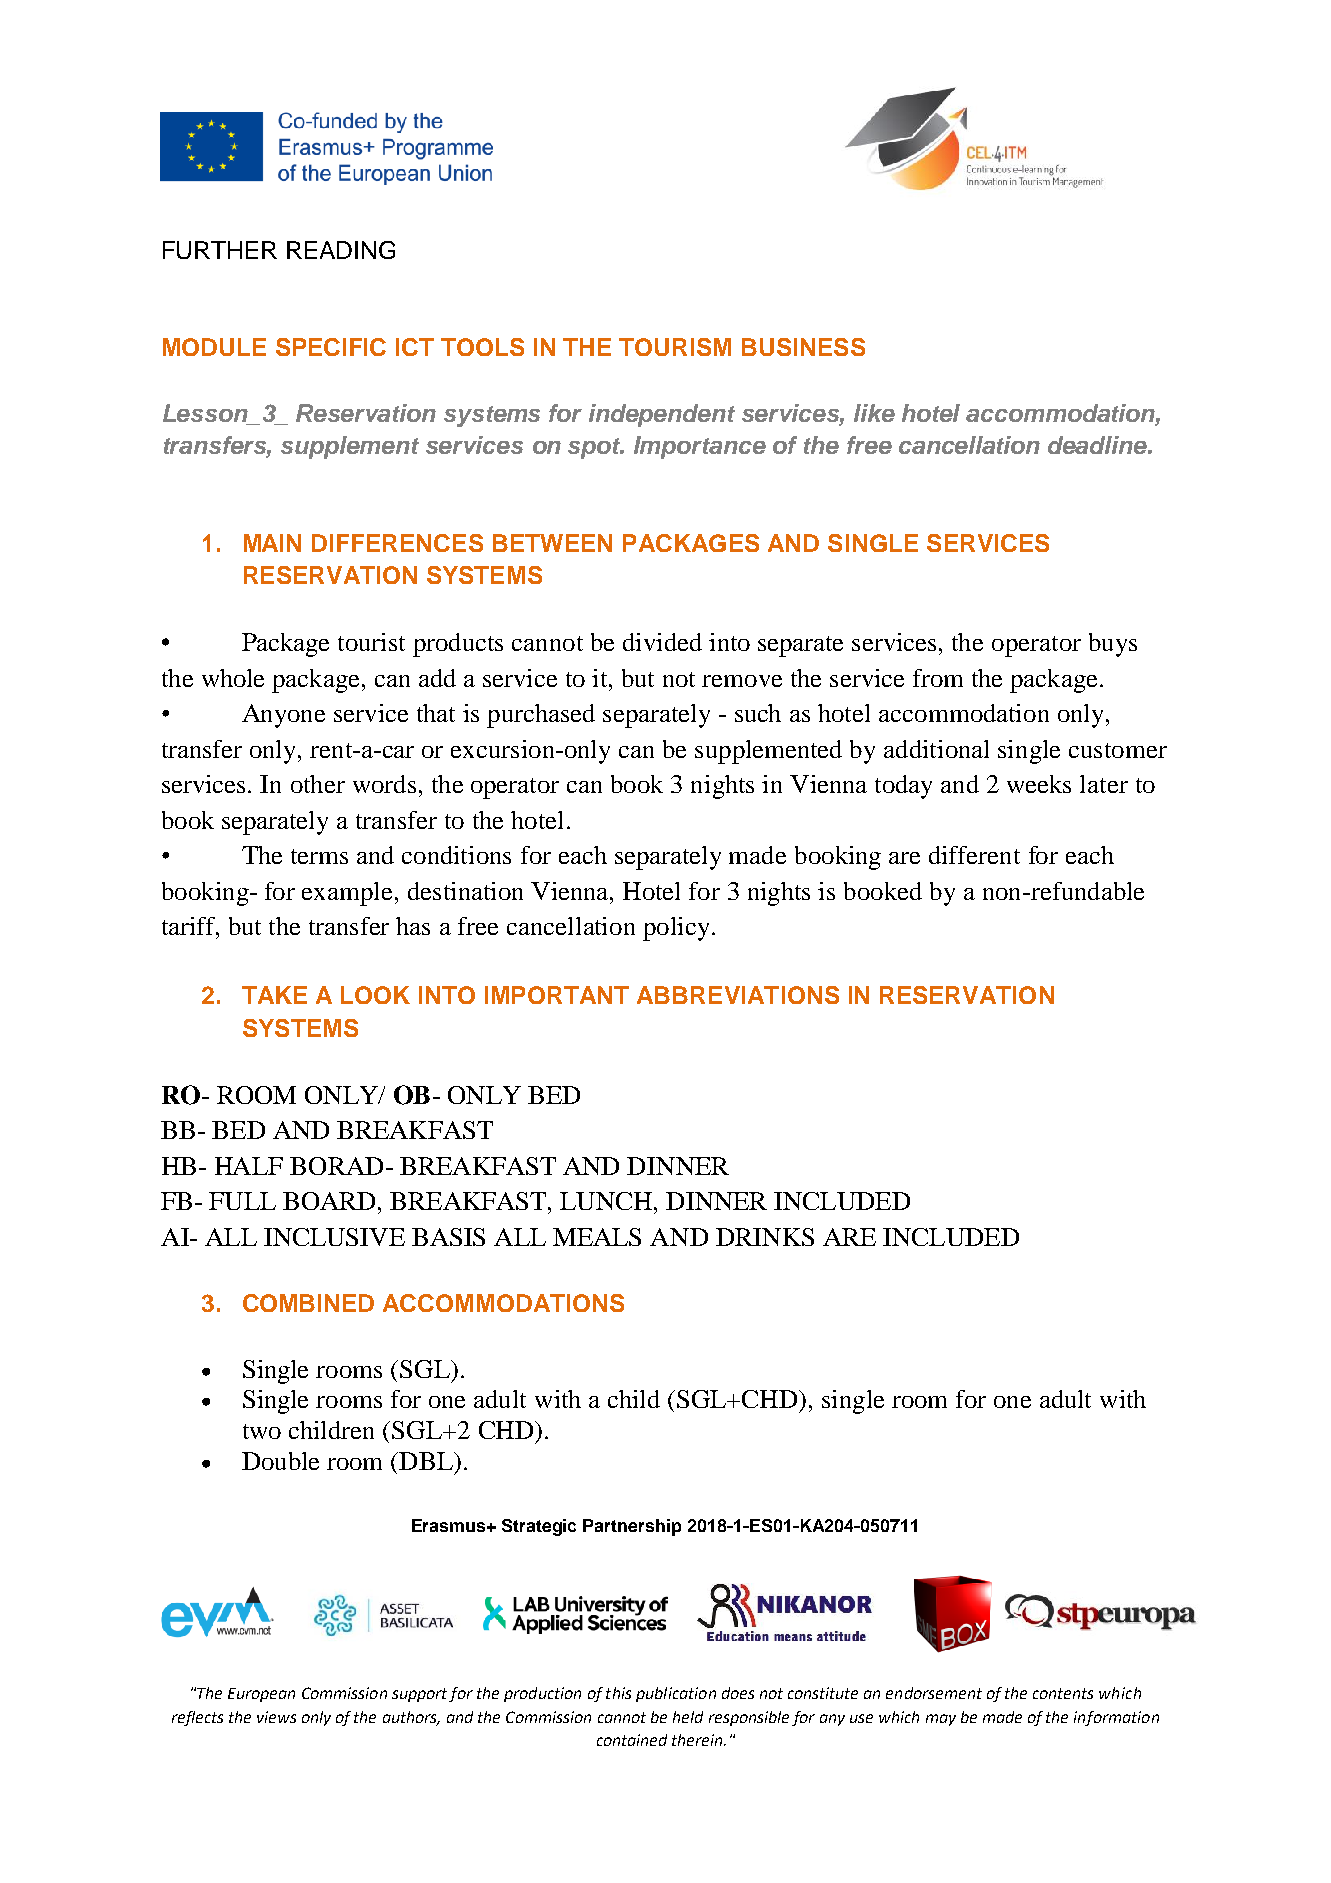 The height and width of the document is (1883, 1331). I want to click on contents, so click(1063, 1693).
